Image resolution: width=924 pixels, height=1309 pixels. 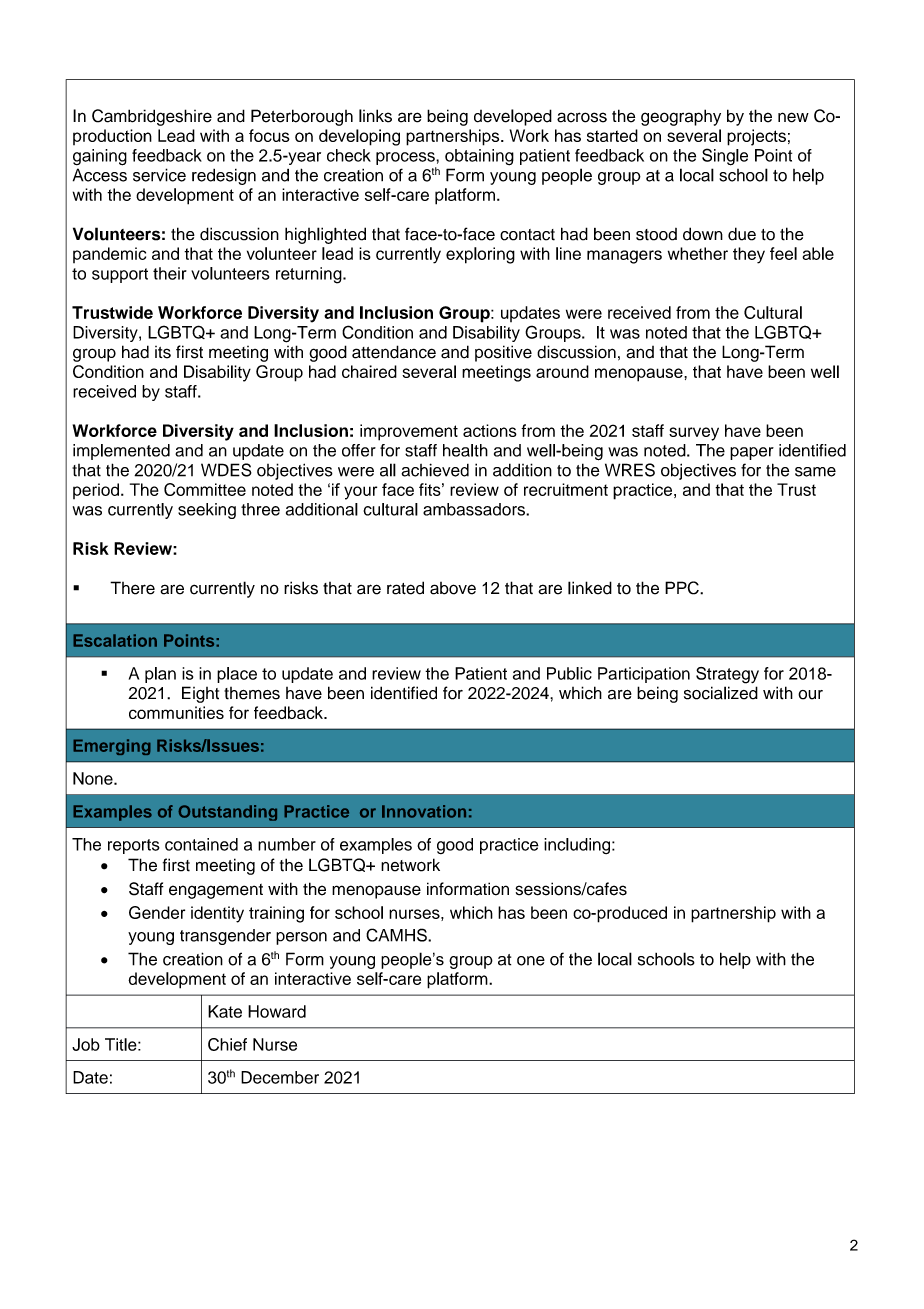 I want to click on Chief, so click(x=227, y=1044).
